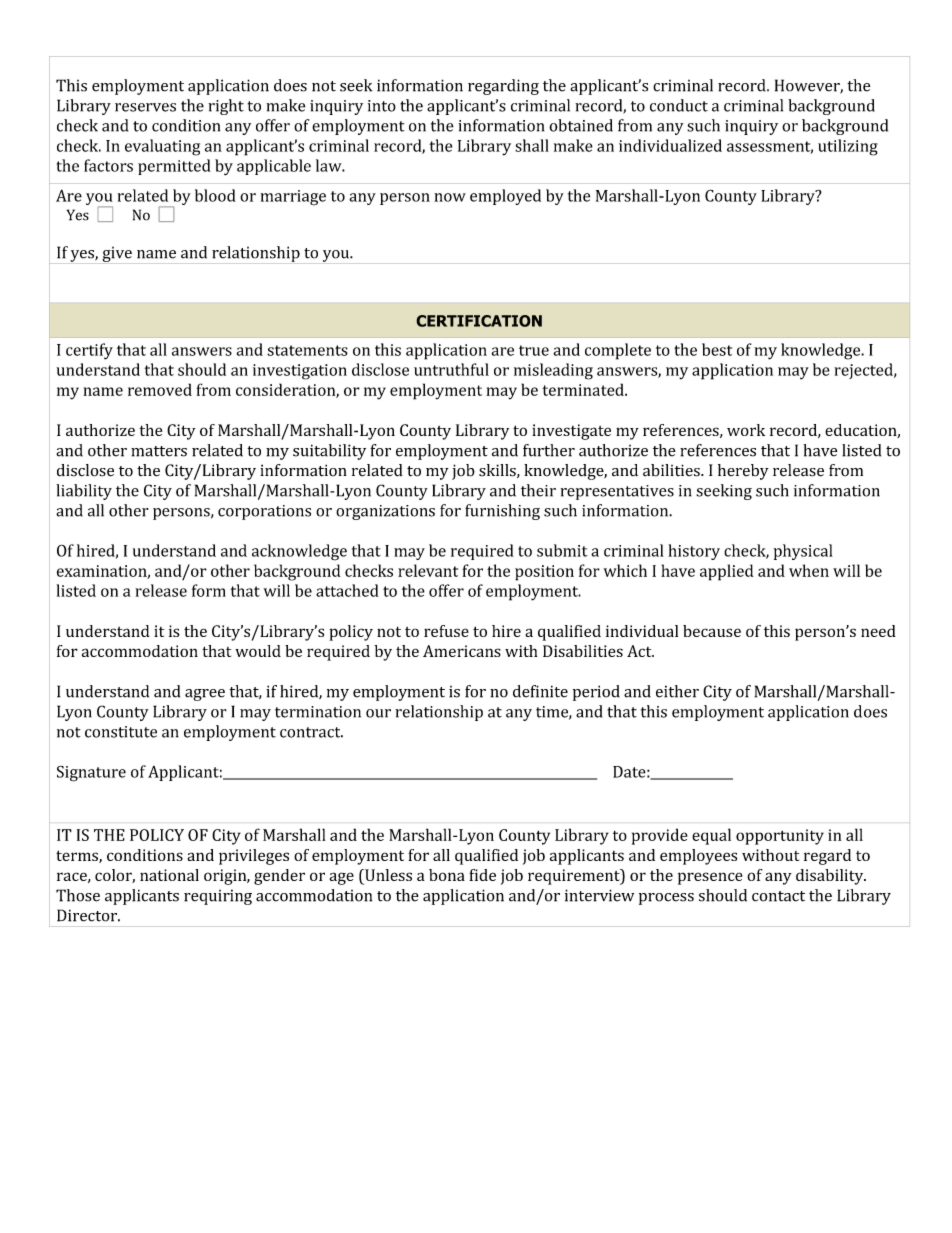 This image has height=1233, width=952. Describe the element at coordinates (581, 125) in the image. I see `obtained` at that location.
